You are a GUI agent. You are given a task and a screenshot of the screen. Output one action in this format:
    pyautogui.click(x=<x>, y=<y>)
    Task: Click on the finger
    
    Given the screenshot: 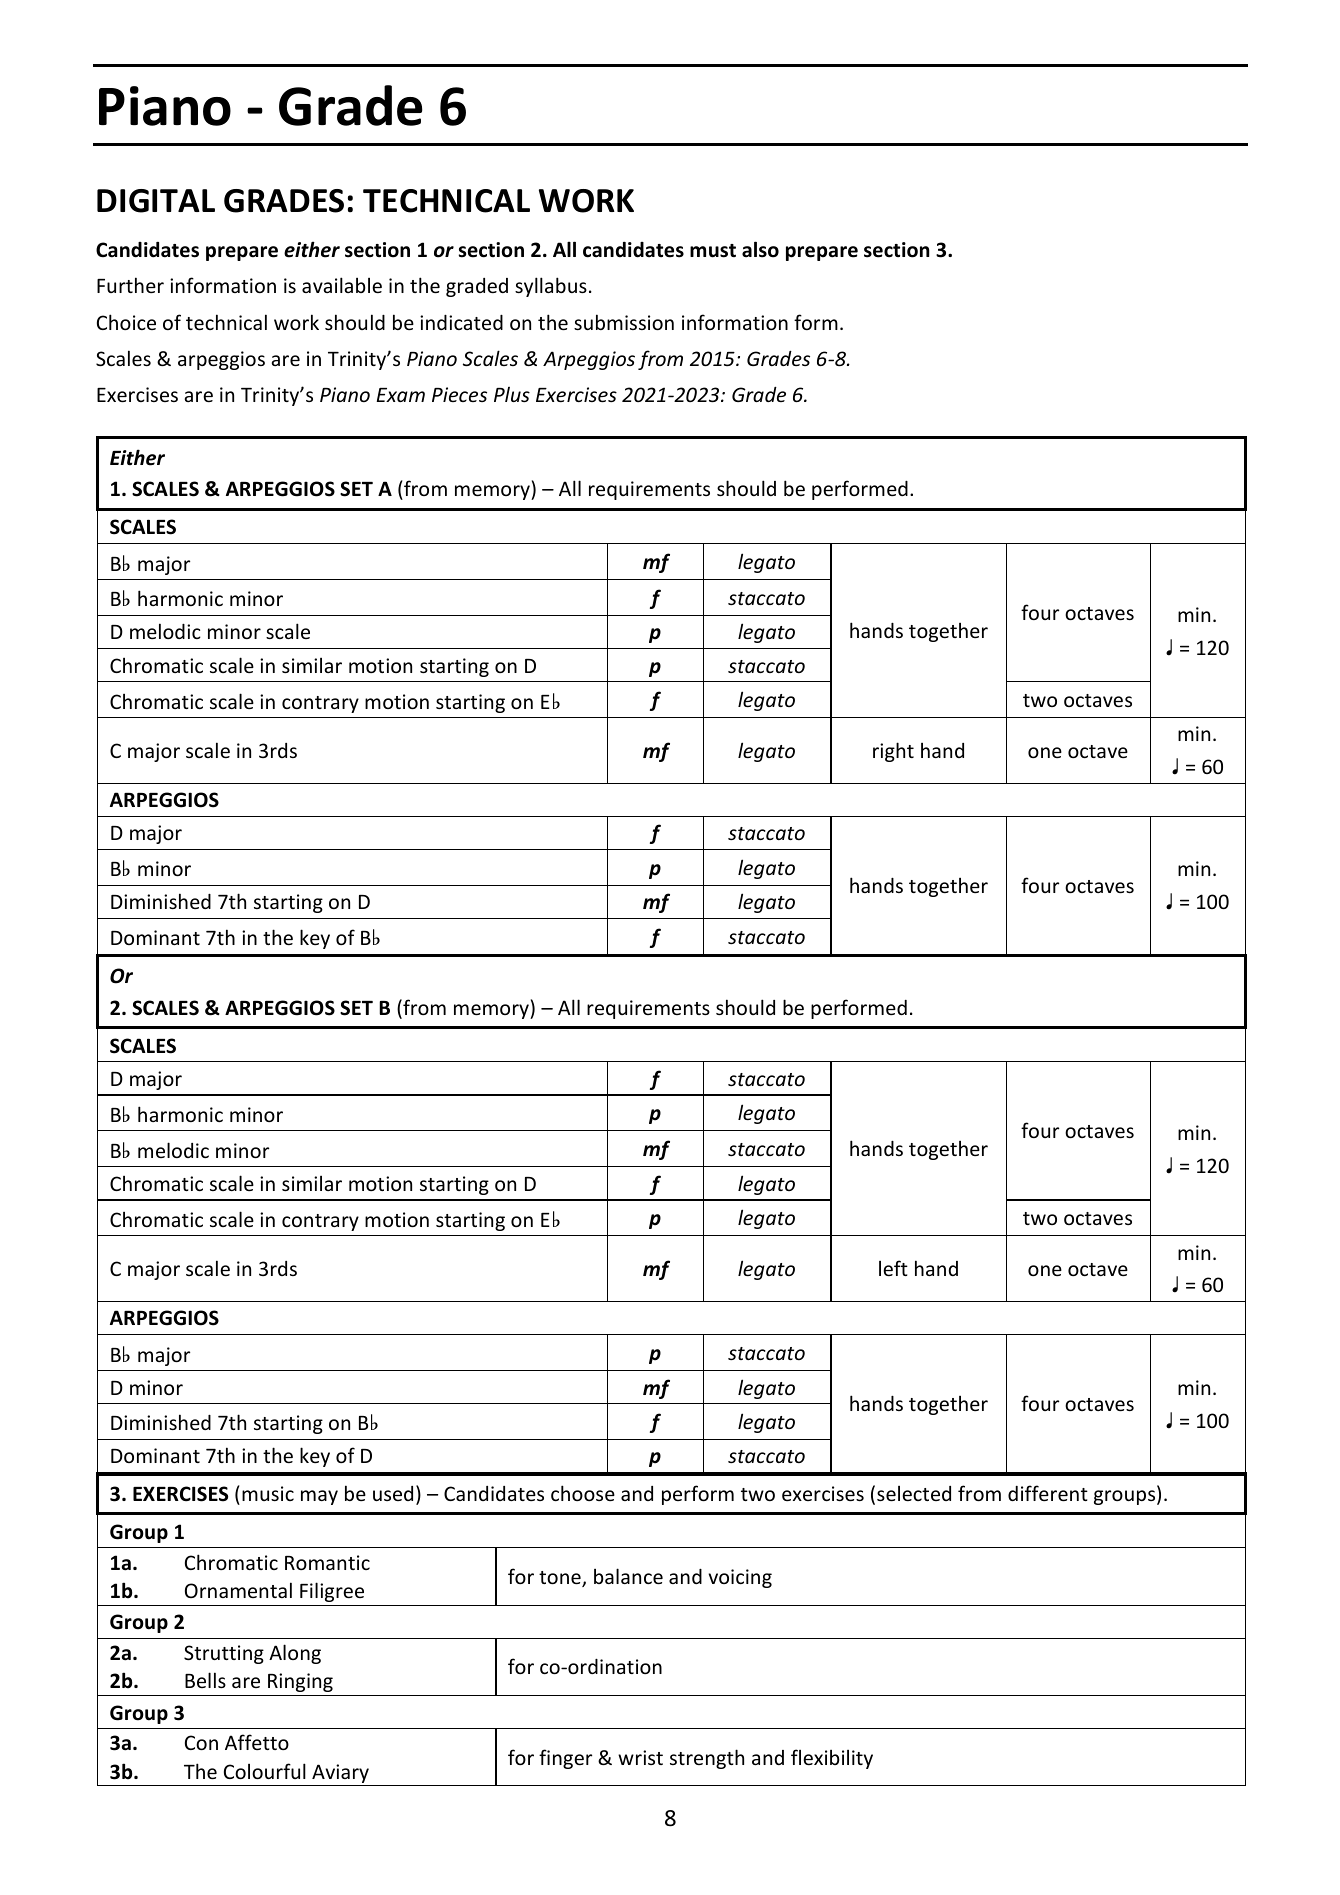 What is the action you would take?
    pyautogui.click(x=565, y=1759)
